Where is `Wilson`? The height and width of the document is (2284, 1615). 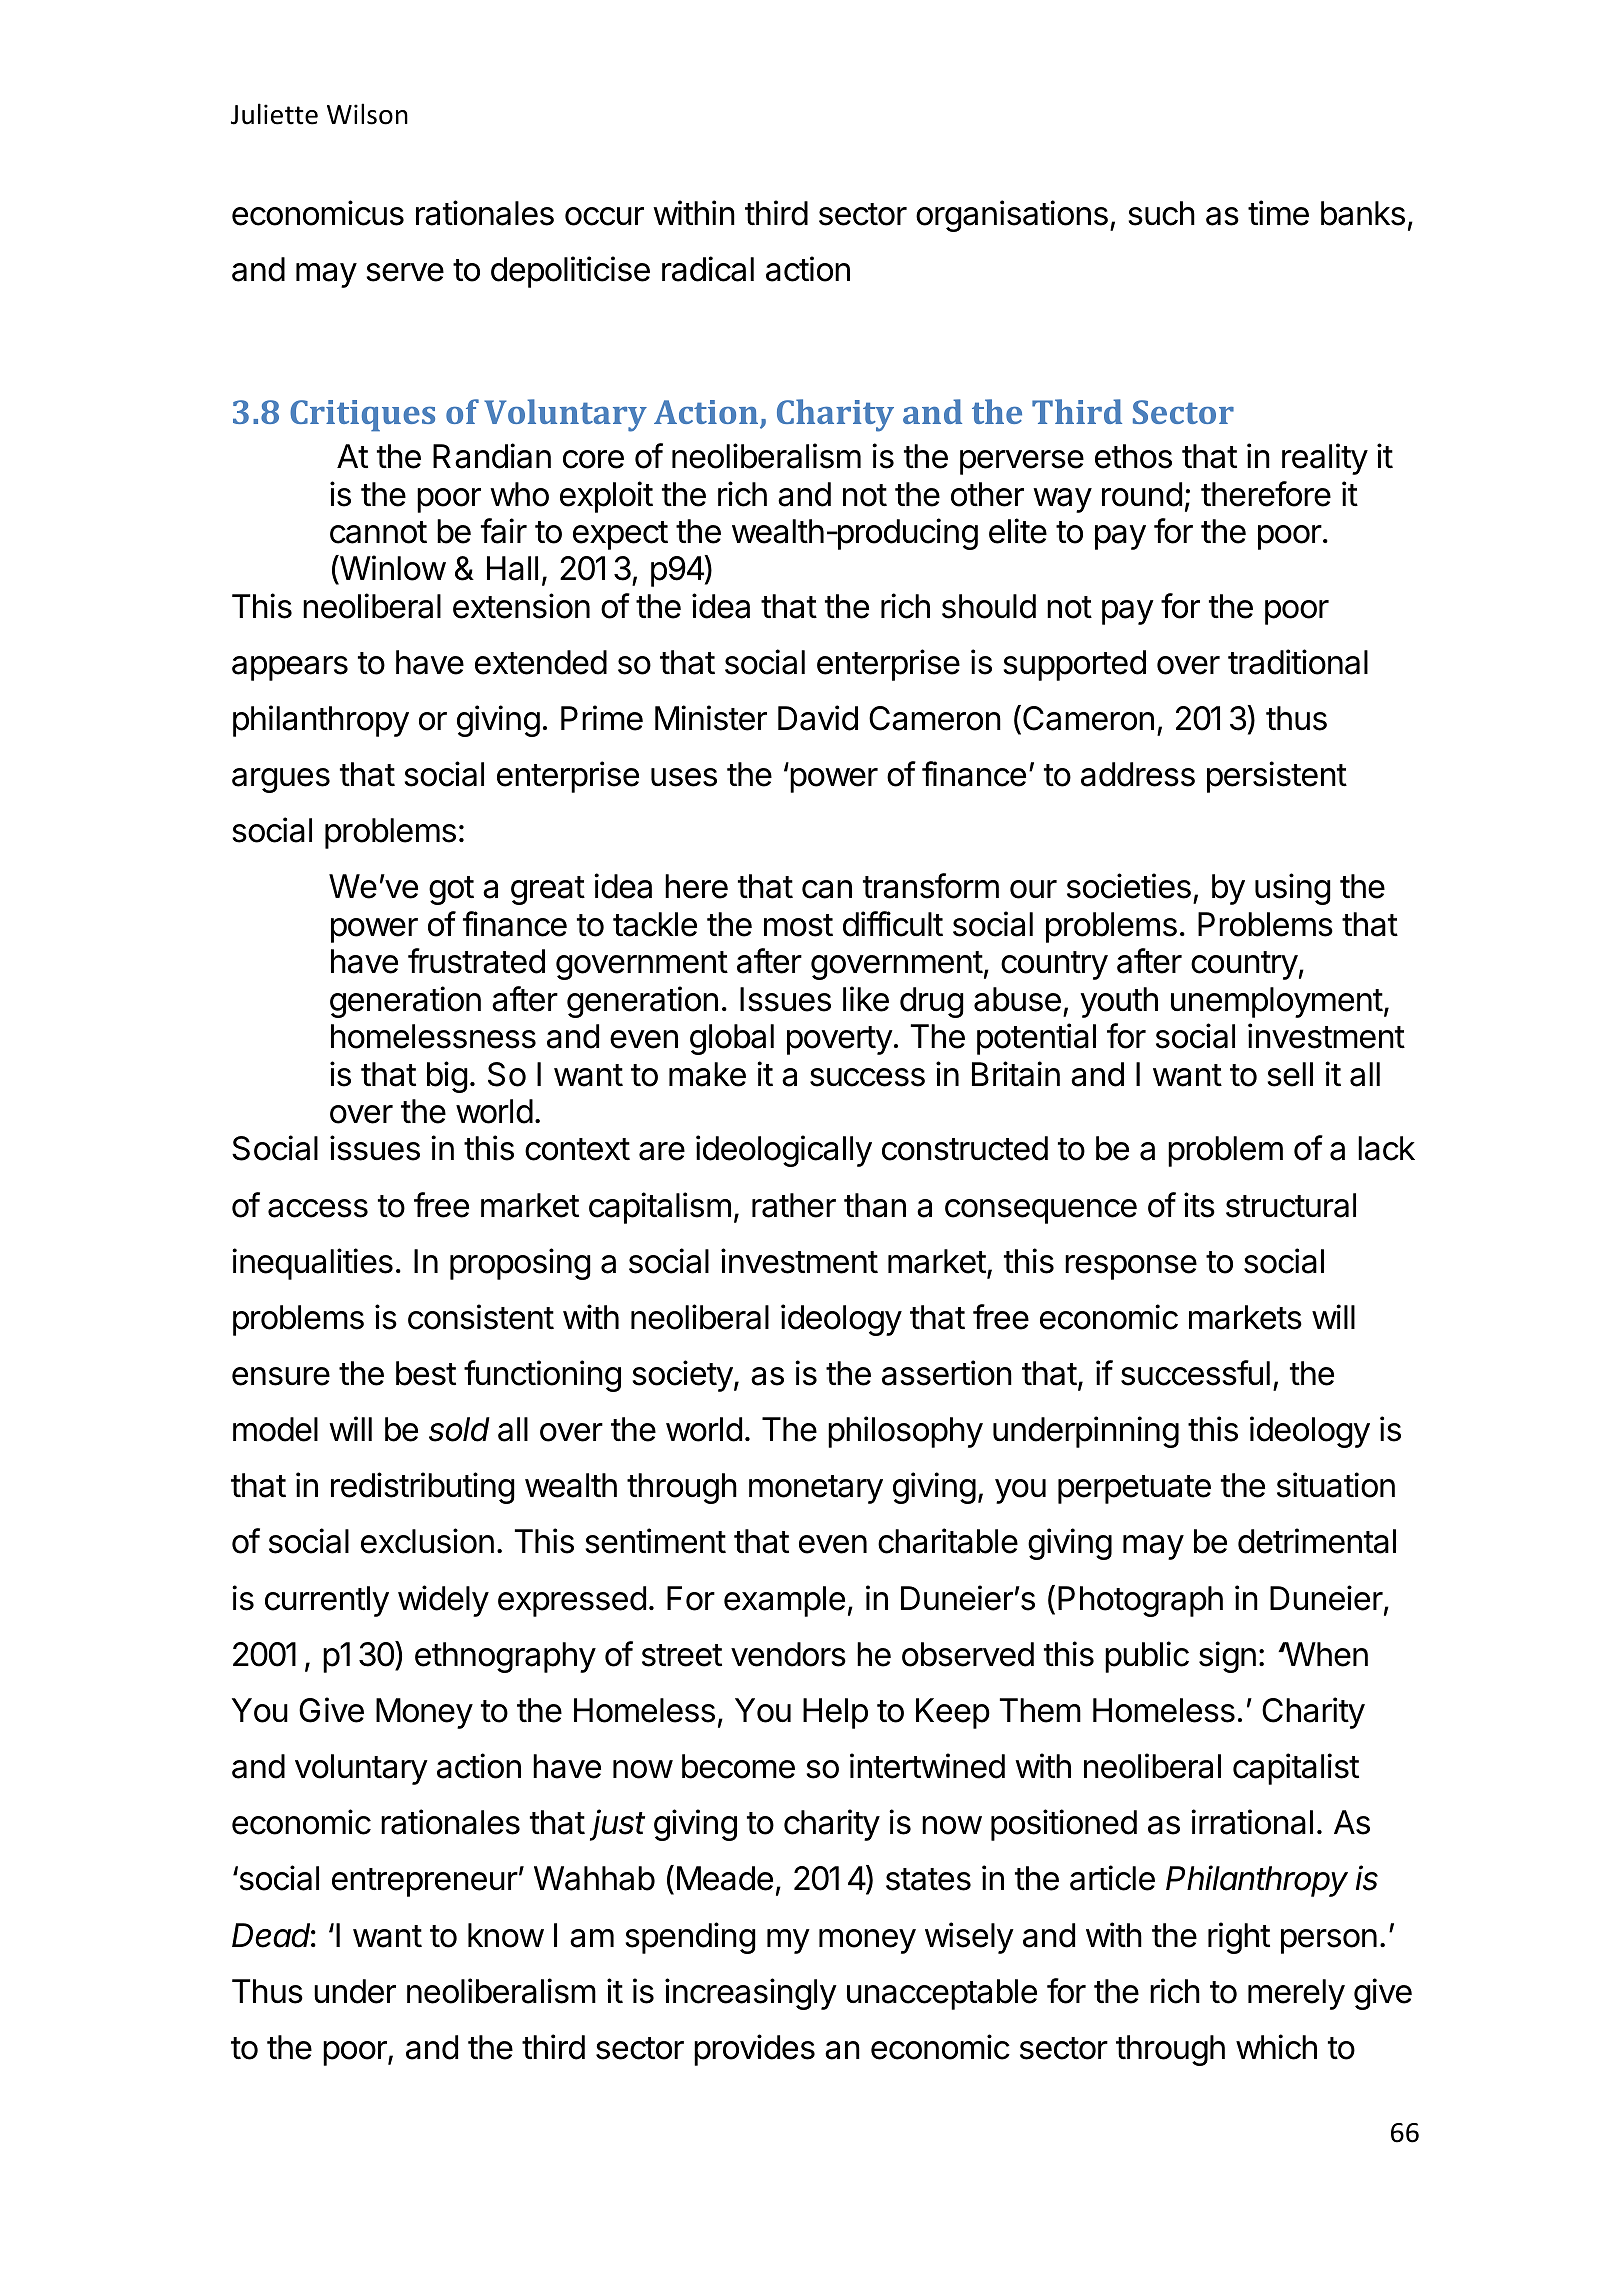 Wilson is located at coordinates (367, 114).
